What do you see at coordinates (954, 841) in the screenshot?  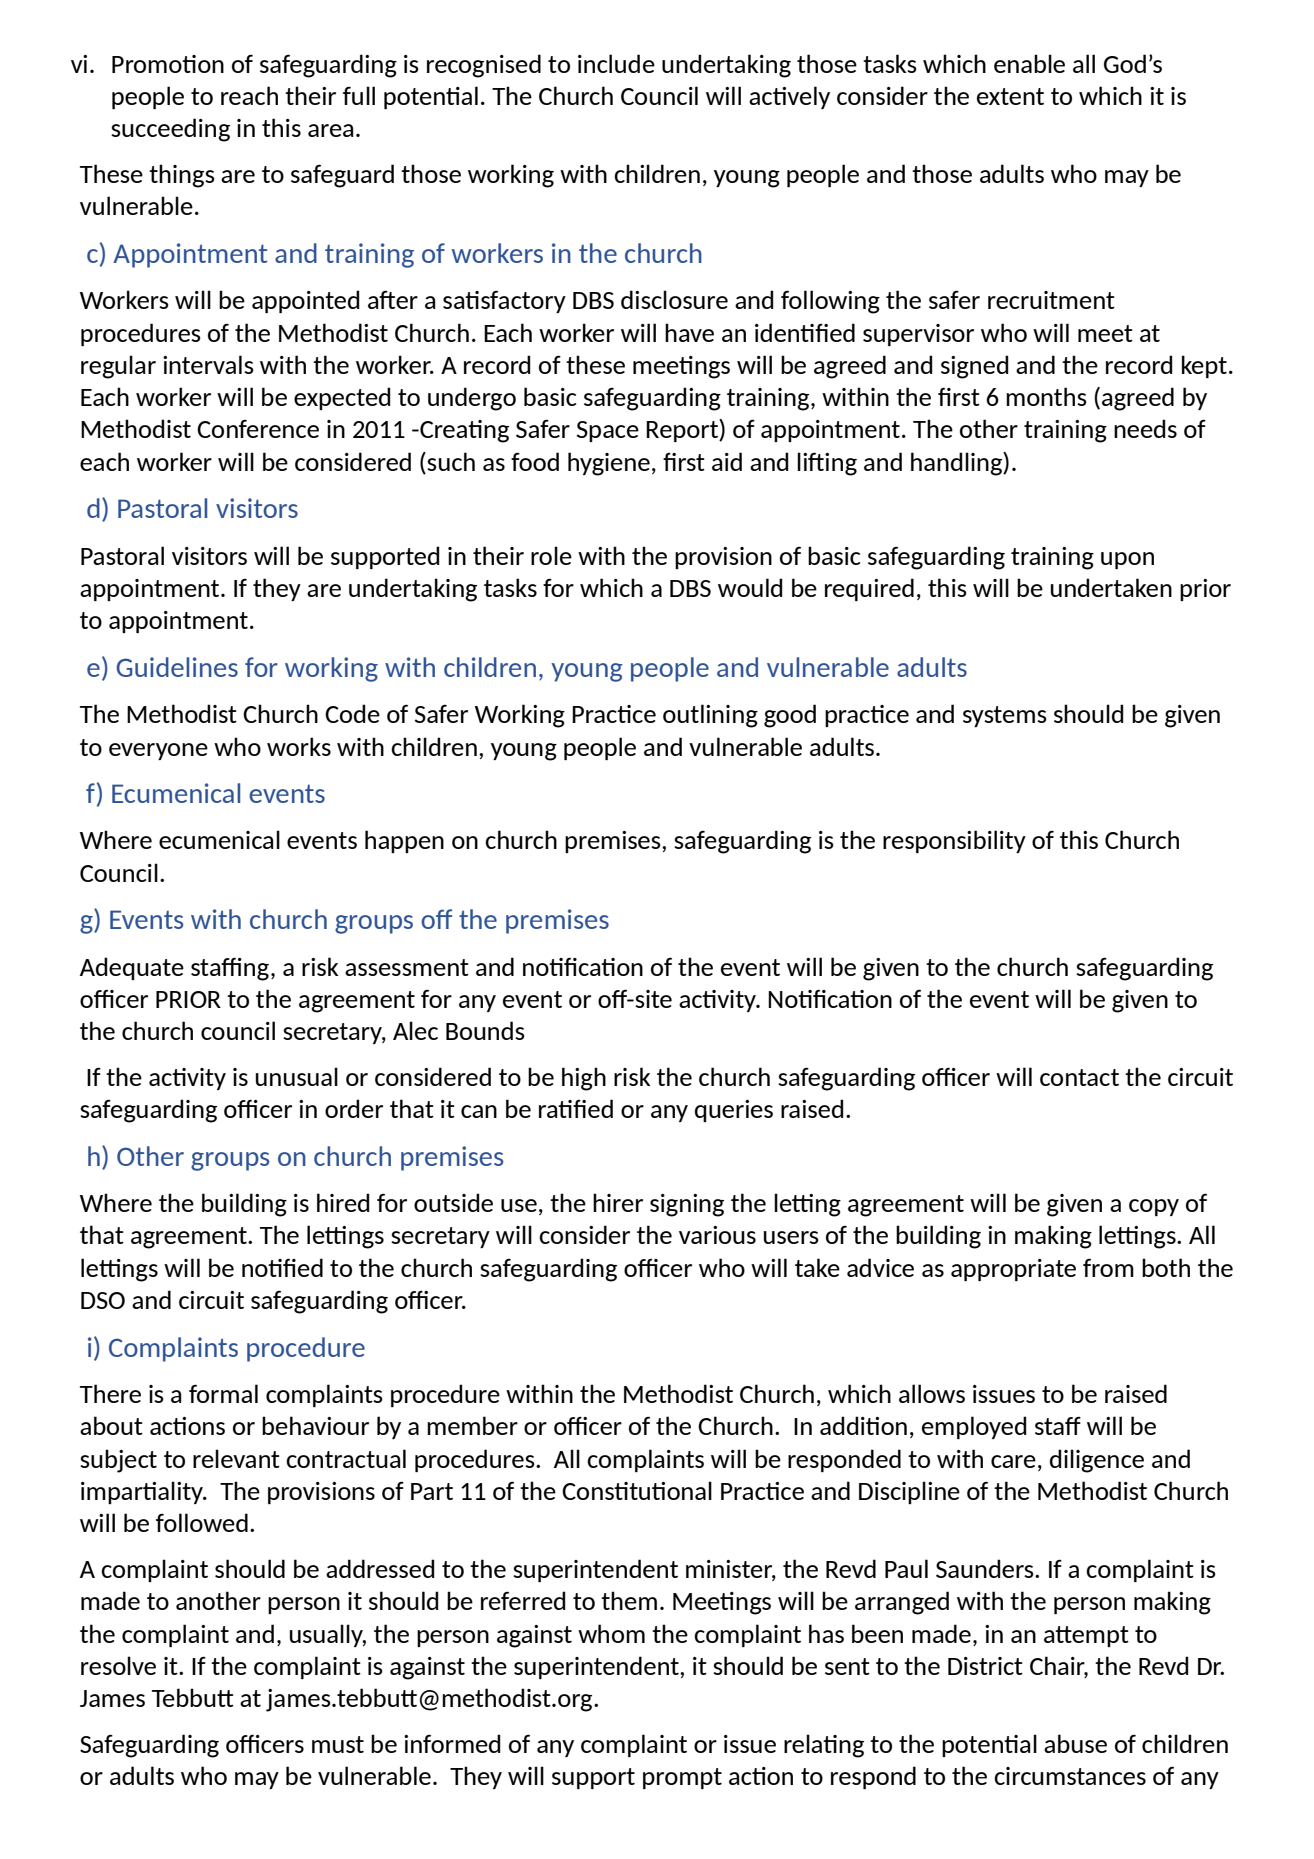 I see `responsibility` at bounding box center [954, 841].
